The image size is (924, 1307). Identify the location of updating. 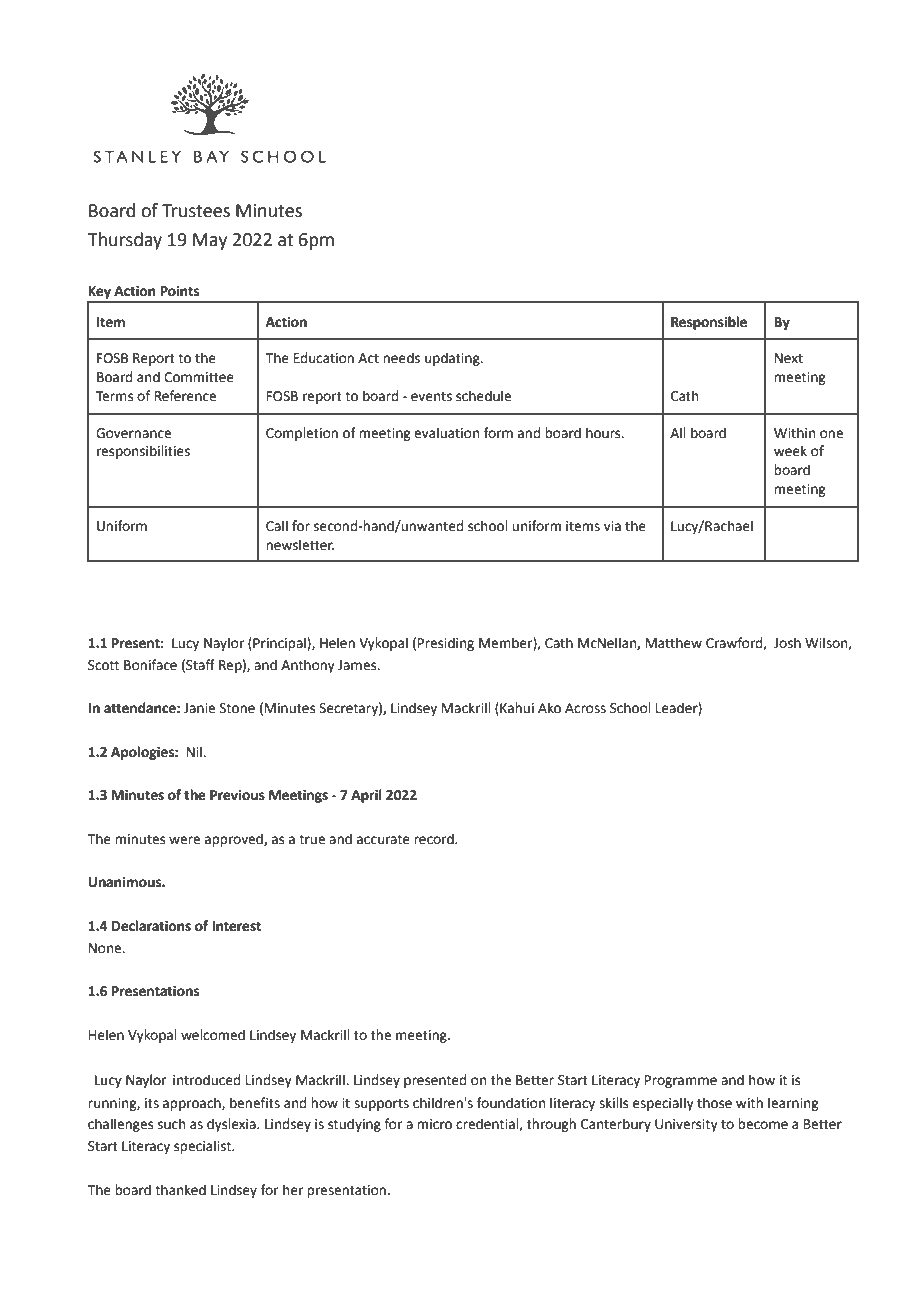
(453, 359).
